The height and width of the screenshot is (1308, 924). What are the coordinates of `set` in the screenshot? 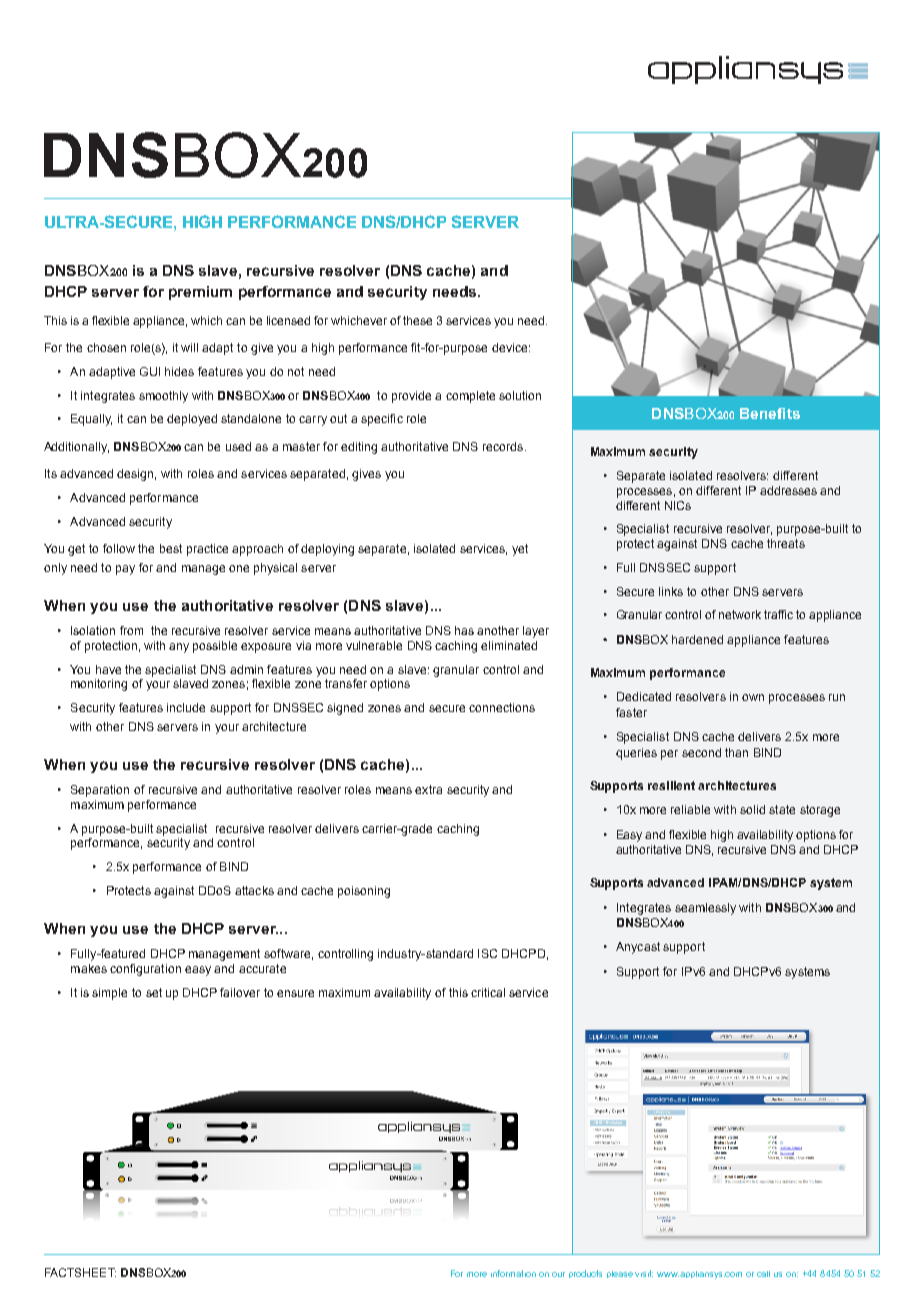 It's located at (154, 992).
